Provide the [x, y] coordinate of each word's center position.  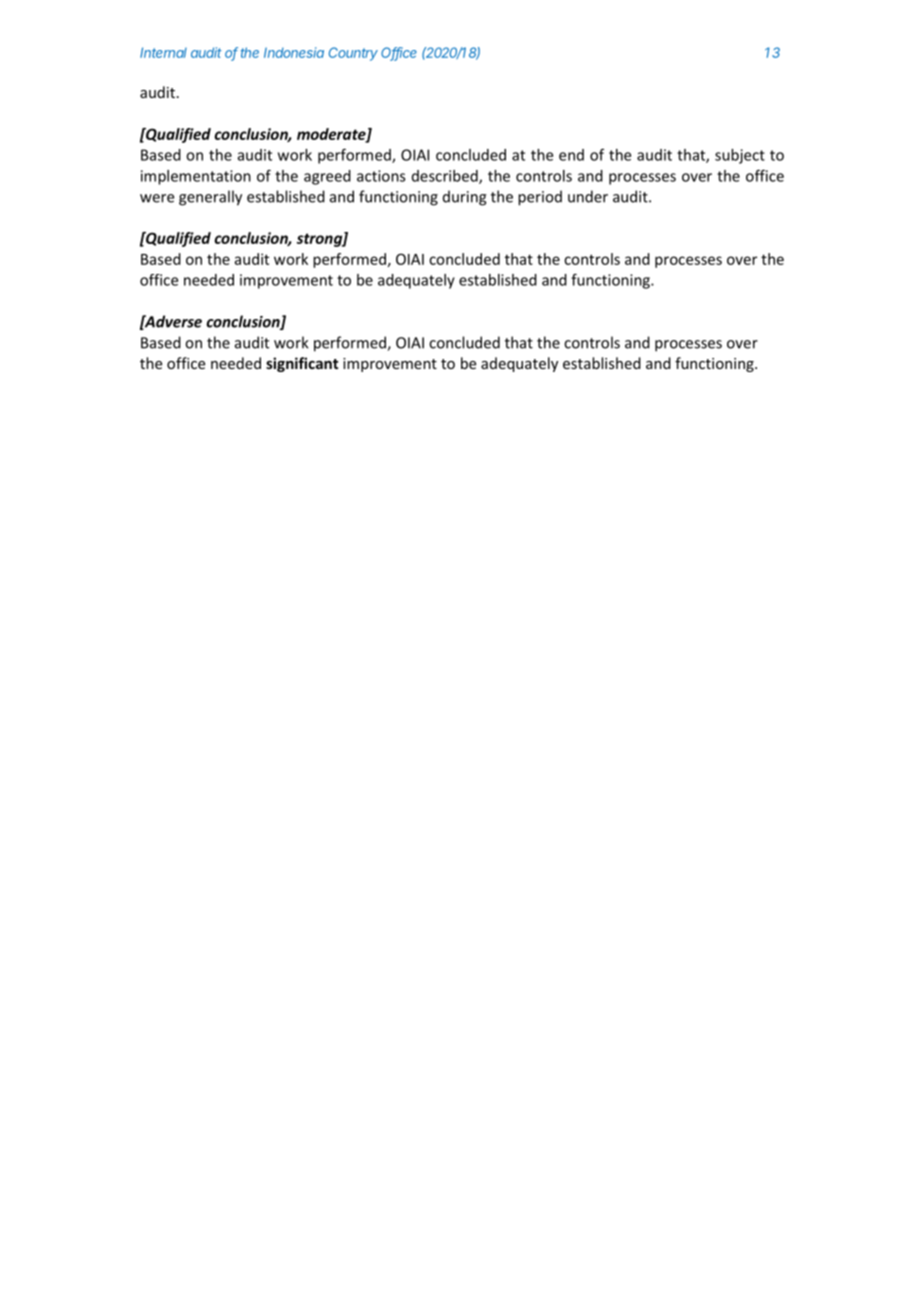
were [157, 198]
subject [740, 156]
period [540, 198]
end [571, 155]
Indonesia [294, 52]
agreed [327, 177]
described [446, 177]
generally [210, 198]
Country [353, 54]
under [588, 196]
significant [302, 364]
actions [381, 176]
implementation [196, 177]
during [465, 198]
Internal [163, 52]
